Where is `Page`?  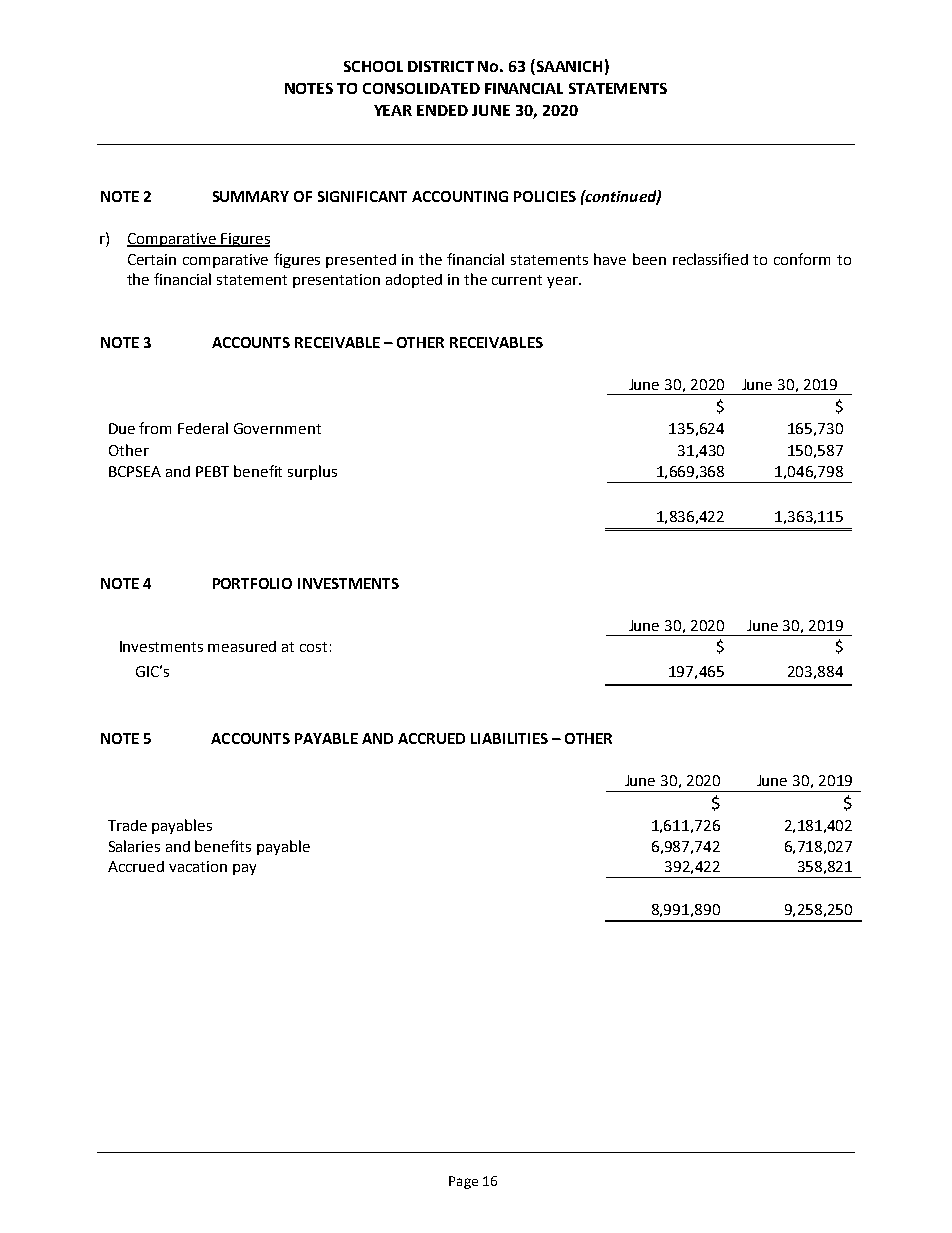
Page is located at coordinates (463, 1182).
